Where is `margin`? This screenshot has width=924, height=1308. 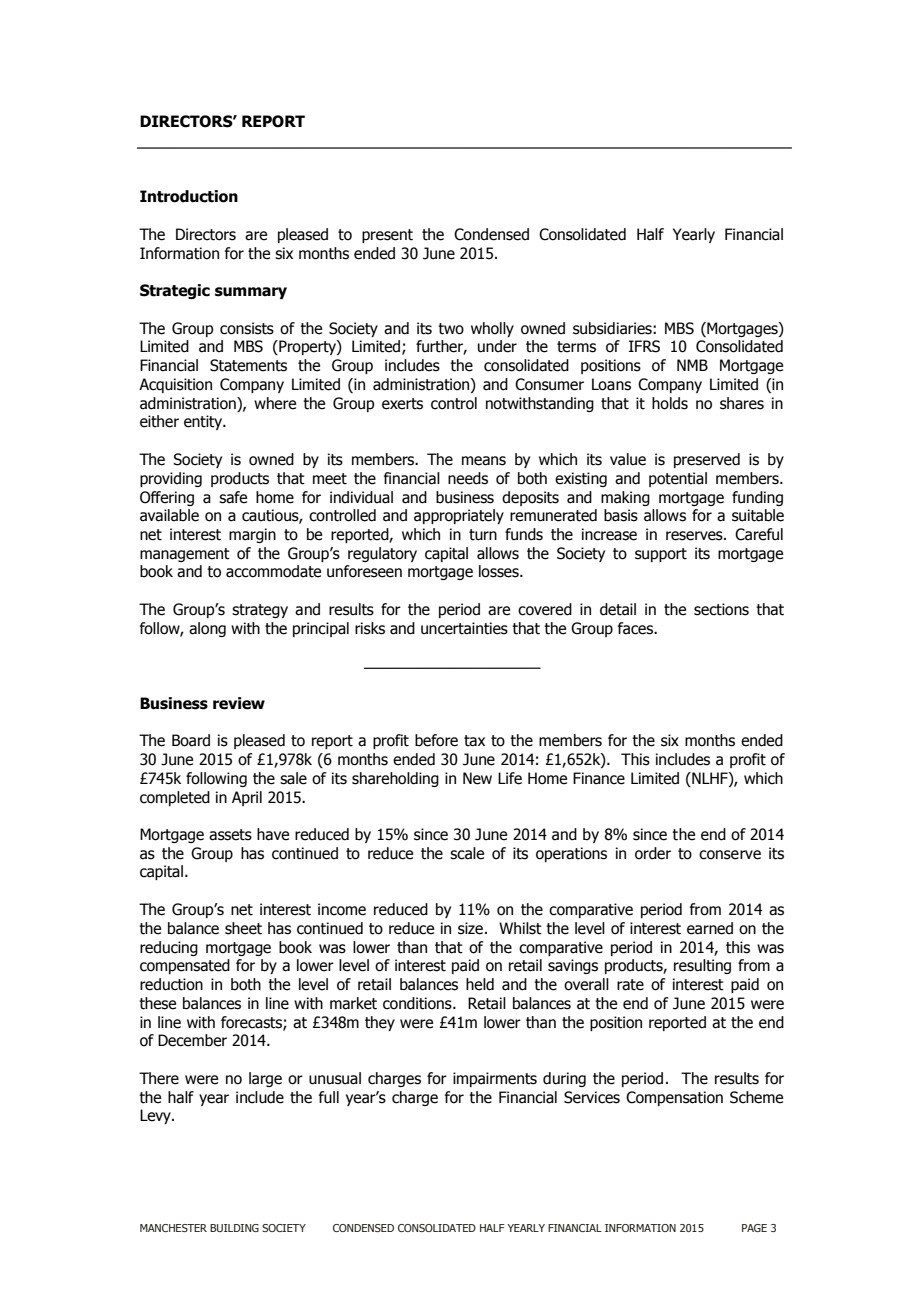
margin is located at coordinates (252, 535).
